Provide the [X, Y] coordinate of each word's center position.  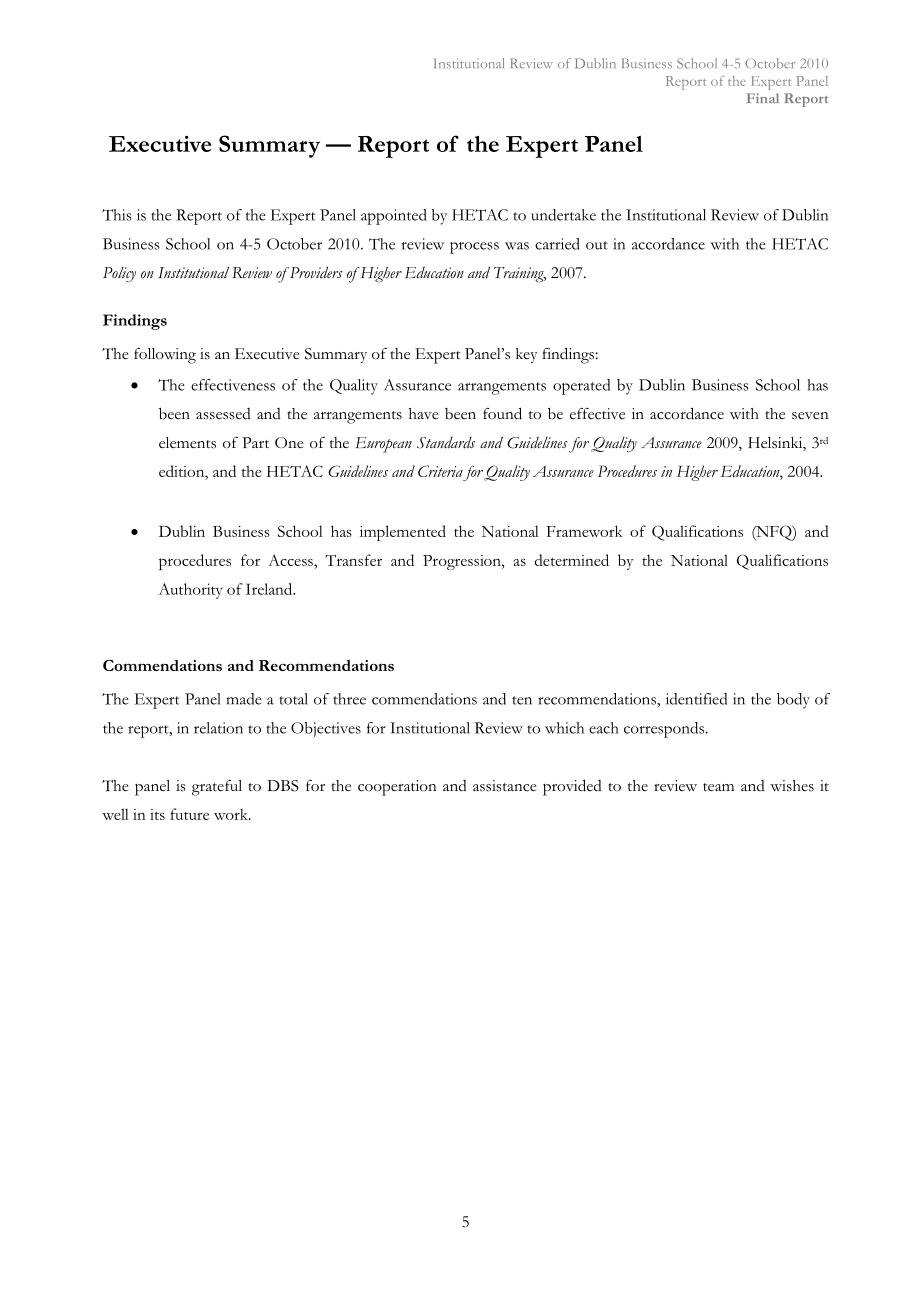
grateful [217, 788]
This [117, 215]
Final [762, 98]
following [165, 356]
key [527, 355]
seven [810, 416]
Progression [463, 562]
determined [572, 560]
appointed [394, 217]
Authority [191, 591]
